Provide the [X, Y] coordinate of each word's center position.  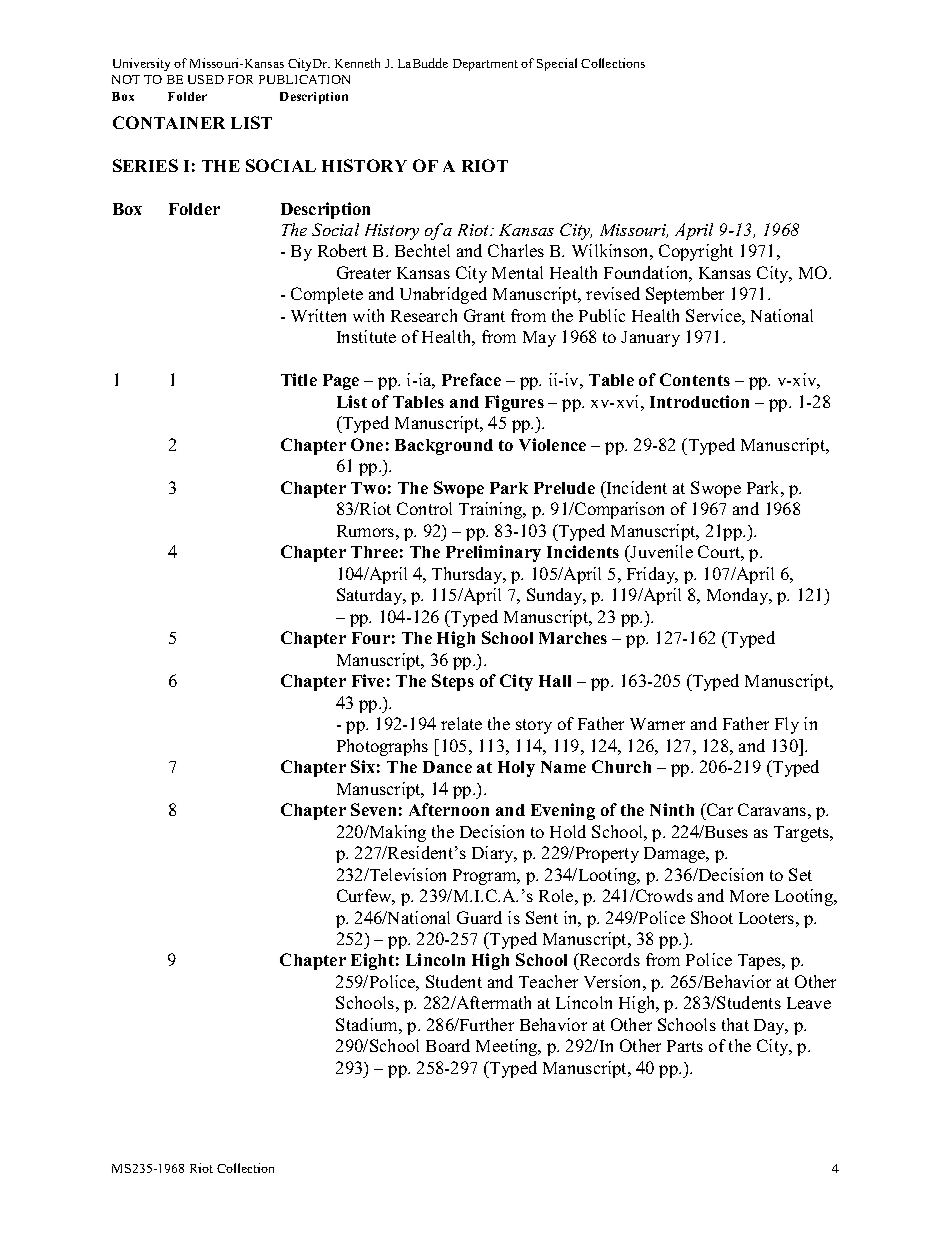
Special [557, 64]
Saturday [371, 596]
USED [206, 79]
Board [448, 1045]
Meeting [508, 1047]
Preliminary [493, 553]
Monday [739, 596]
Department [485, 65]
